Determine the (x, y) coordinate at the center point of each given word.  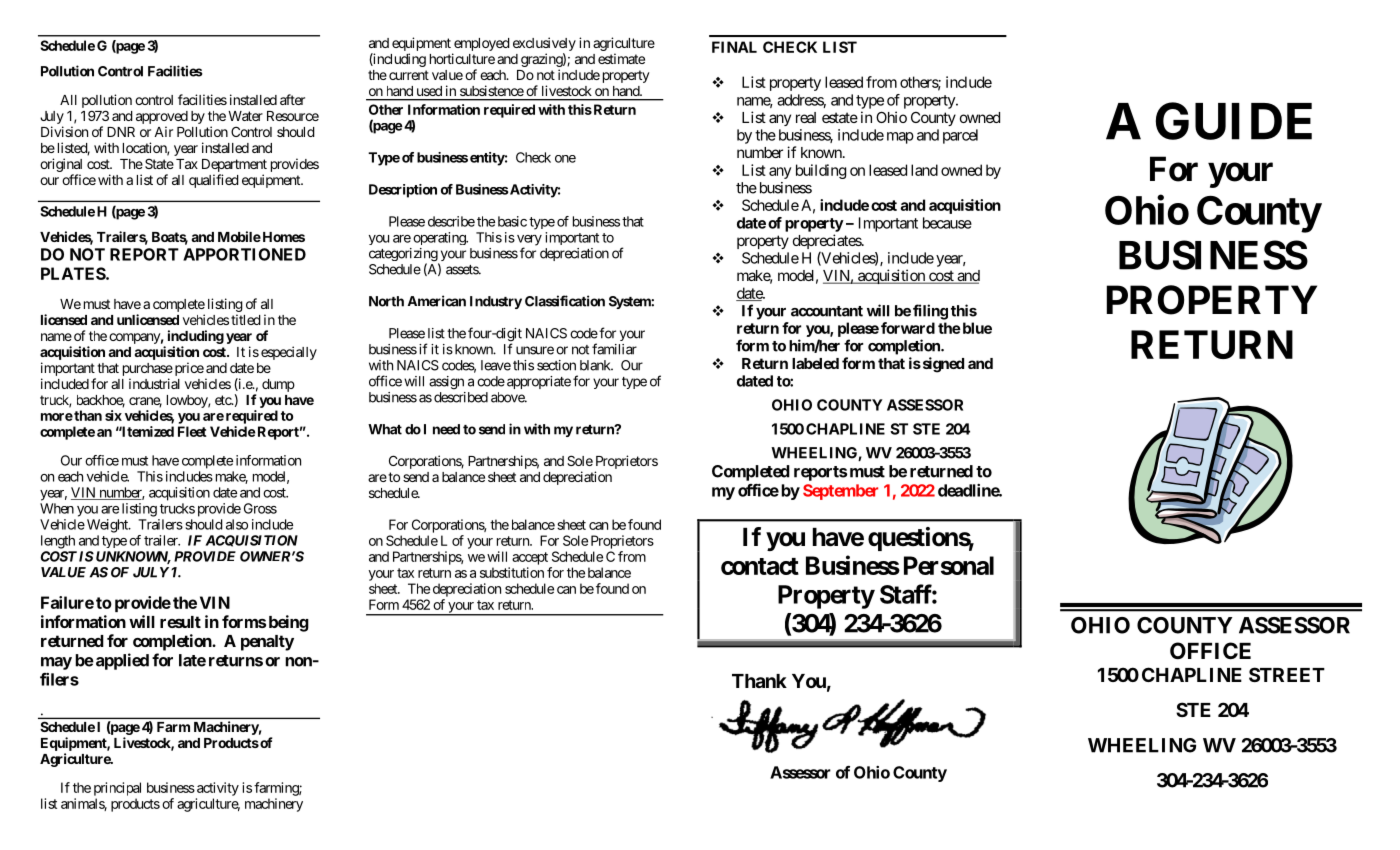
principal (117, 789)
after (292, 99)
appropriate (539, 382)
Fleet (192, 431)
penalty (267, 643)
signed (942, 365)
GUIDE (1234, 121)
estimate (621, 58)
